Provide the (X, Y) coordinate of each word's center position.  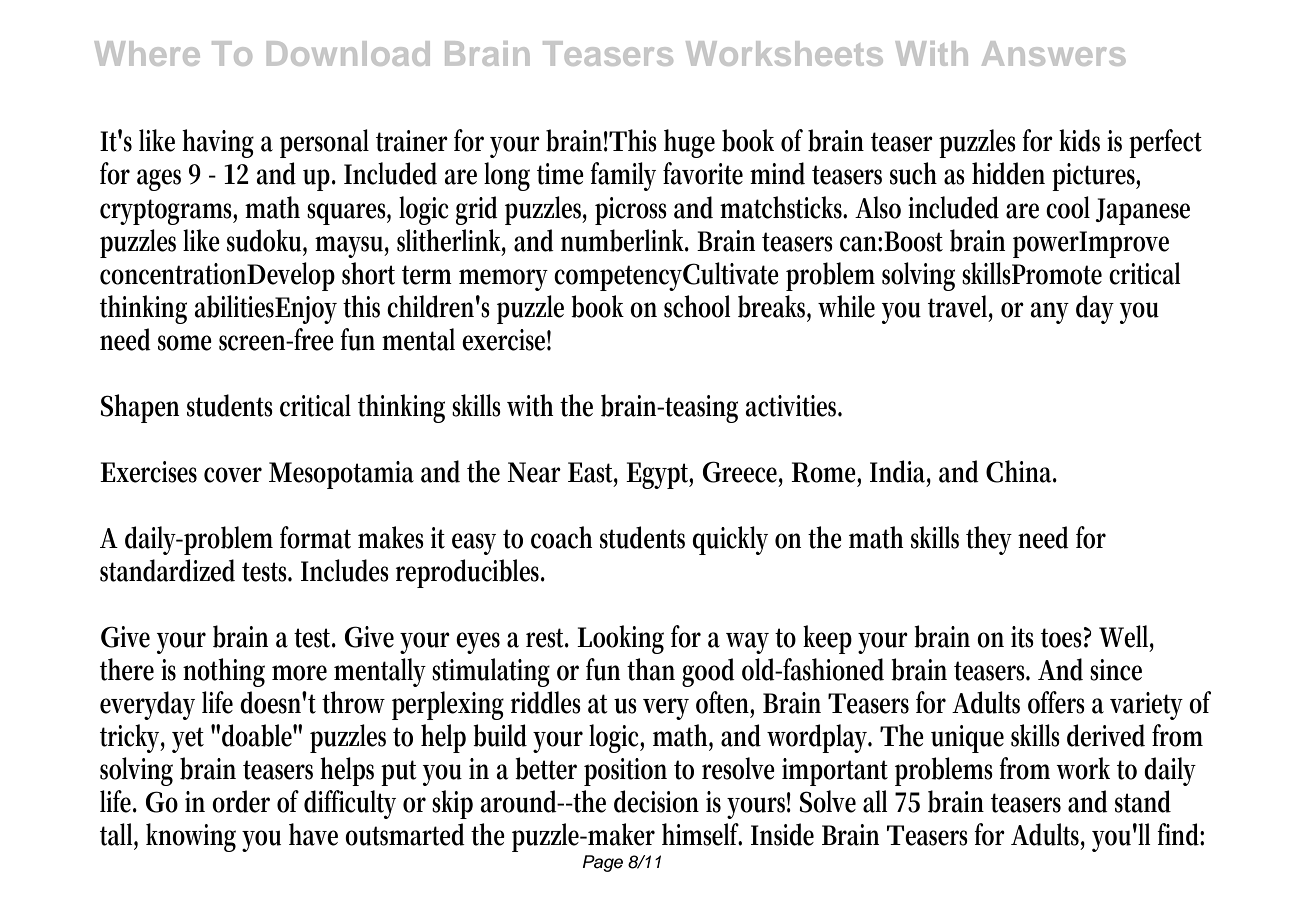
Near (534, 472)
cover (233, 475)
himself (702, 834)
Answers (1053, 53)
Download (348, 53)
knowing (191, 837)
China (1021, 471)
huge (689, 143)
